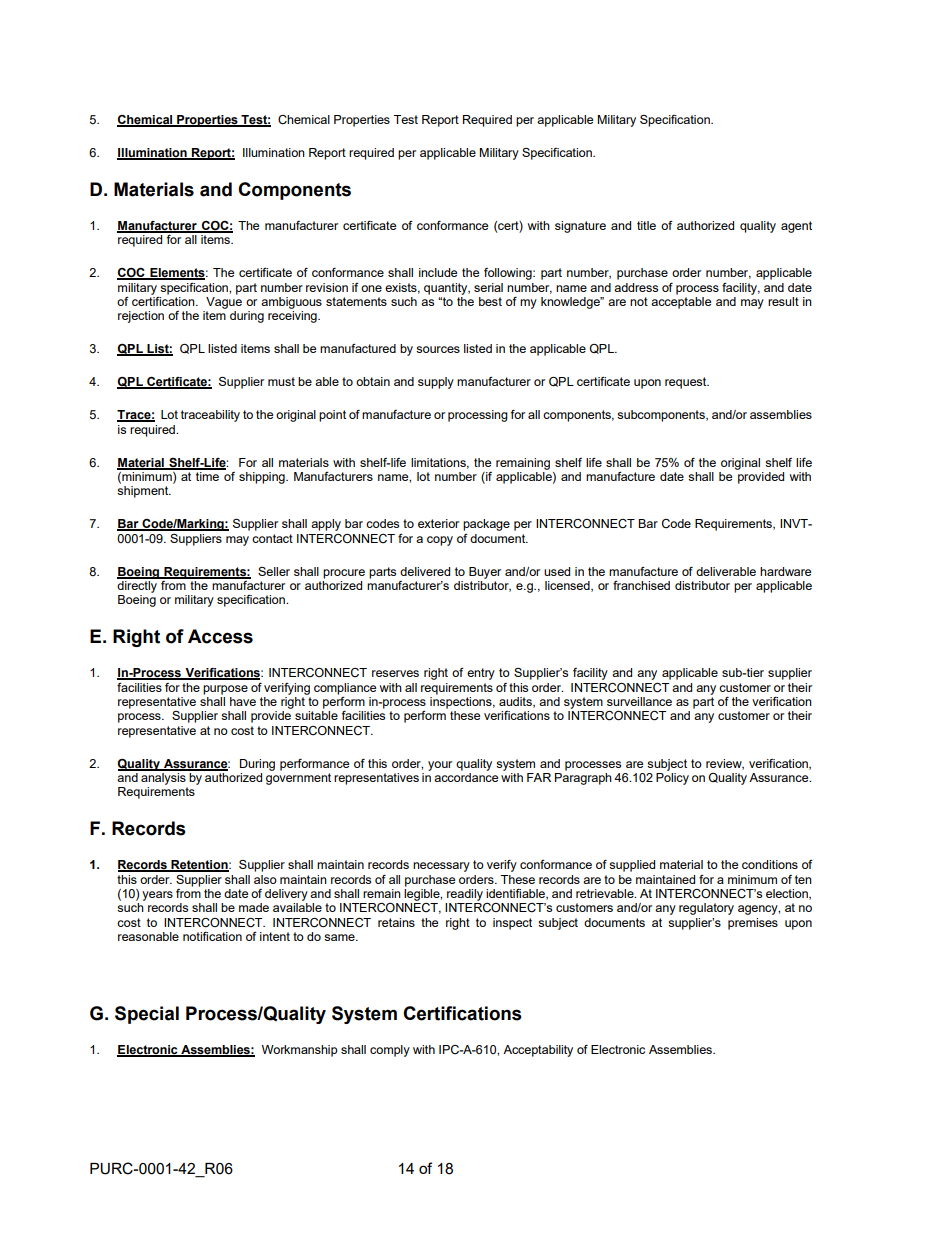  I want to click on franchised, so click(641, 585).
